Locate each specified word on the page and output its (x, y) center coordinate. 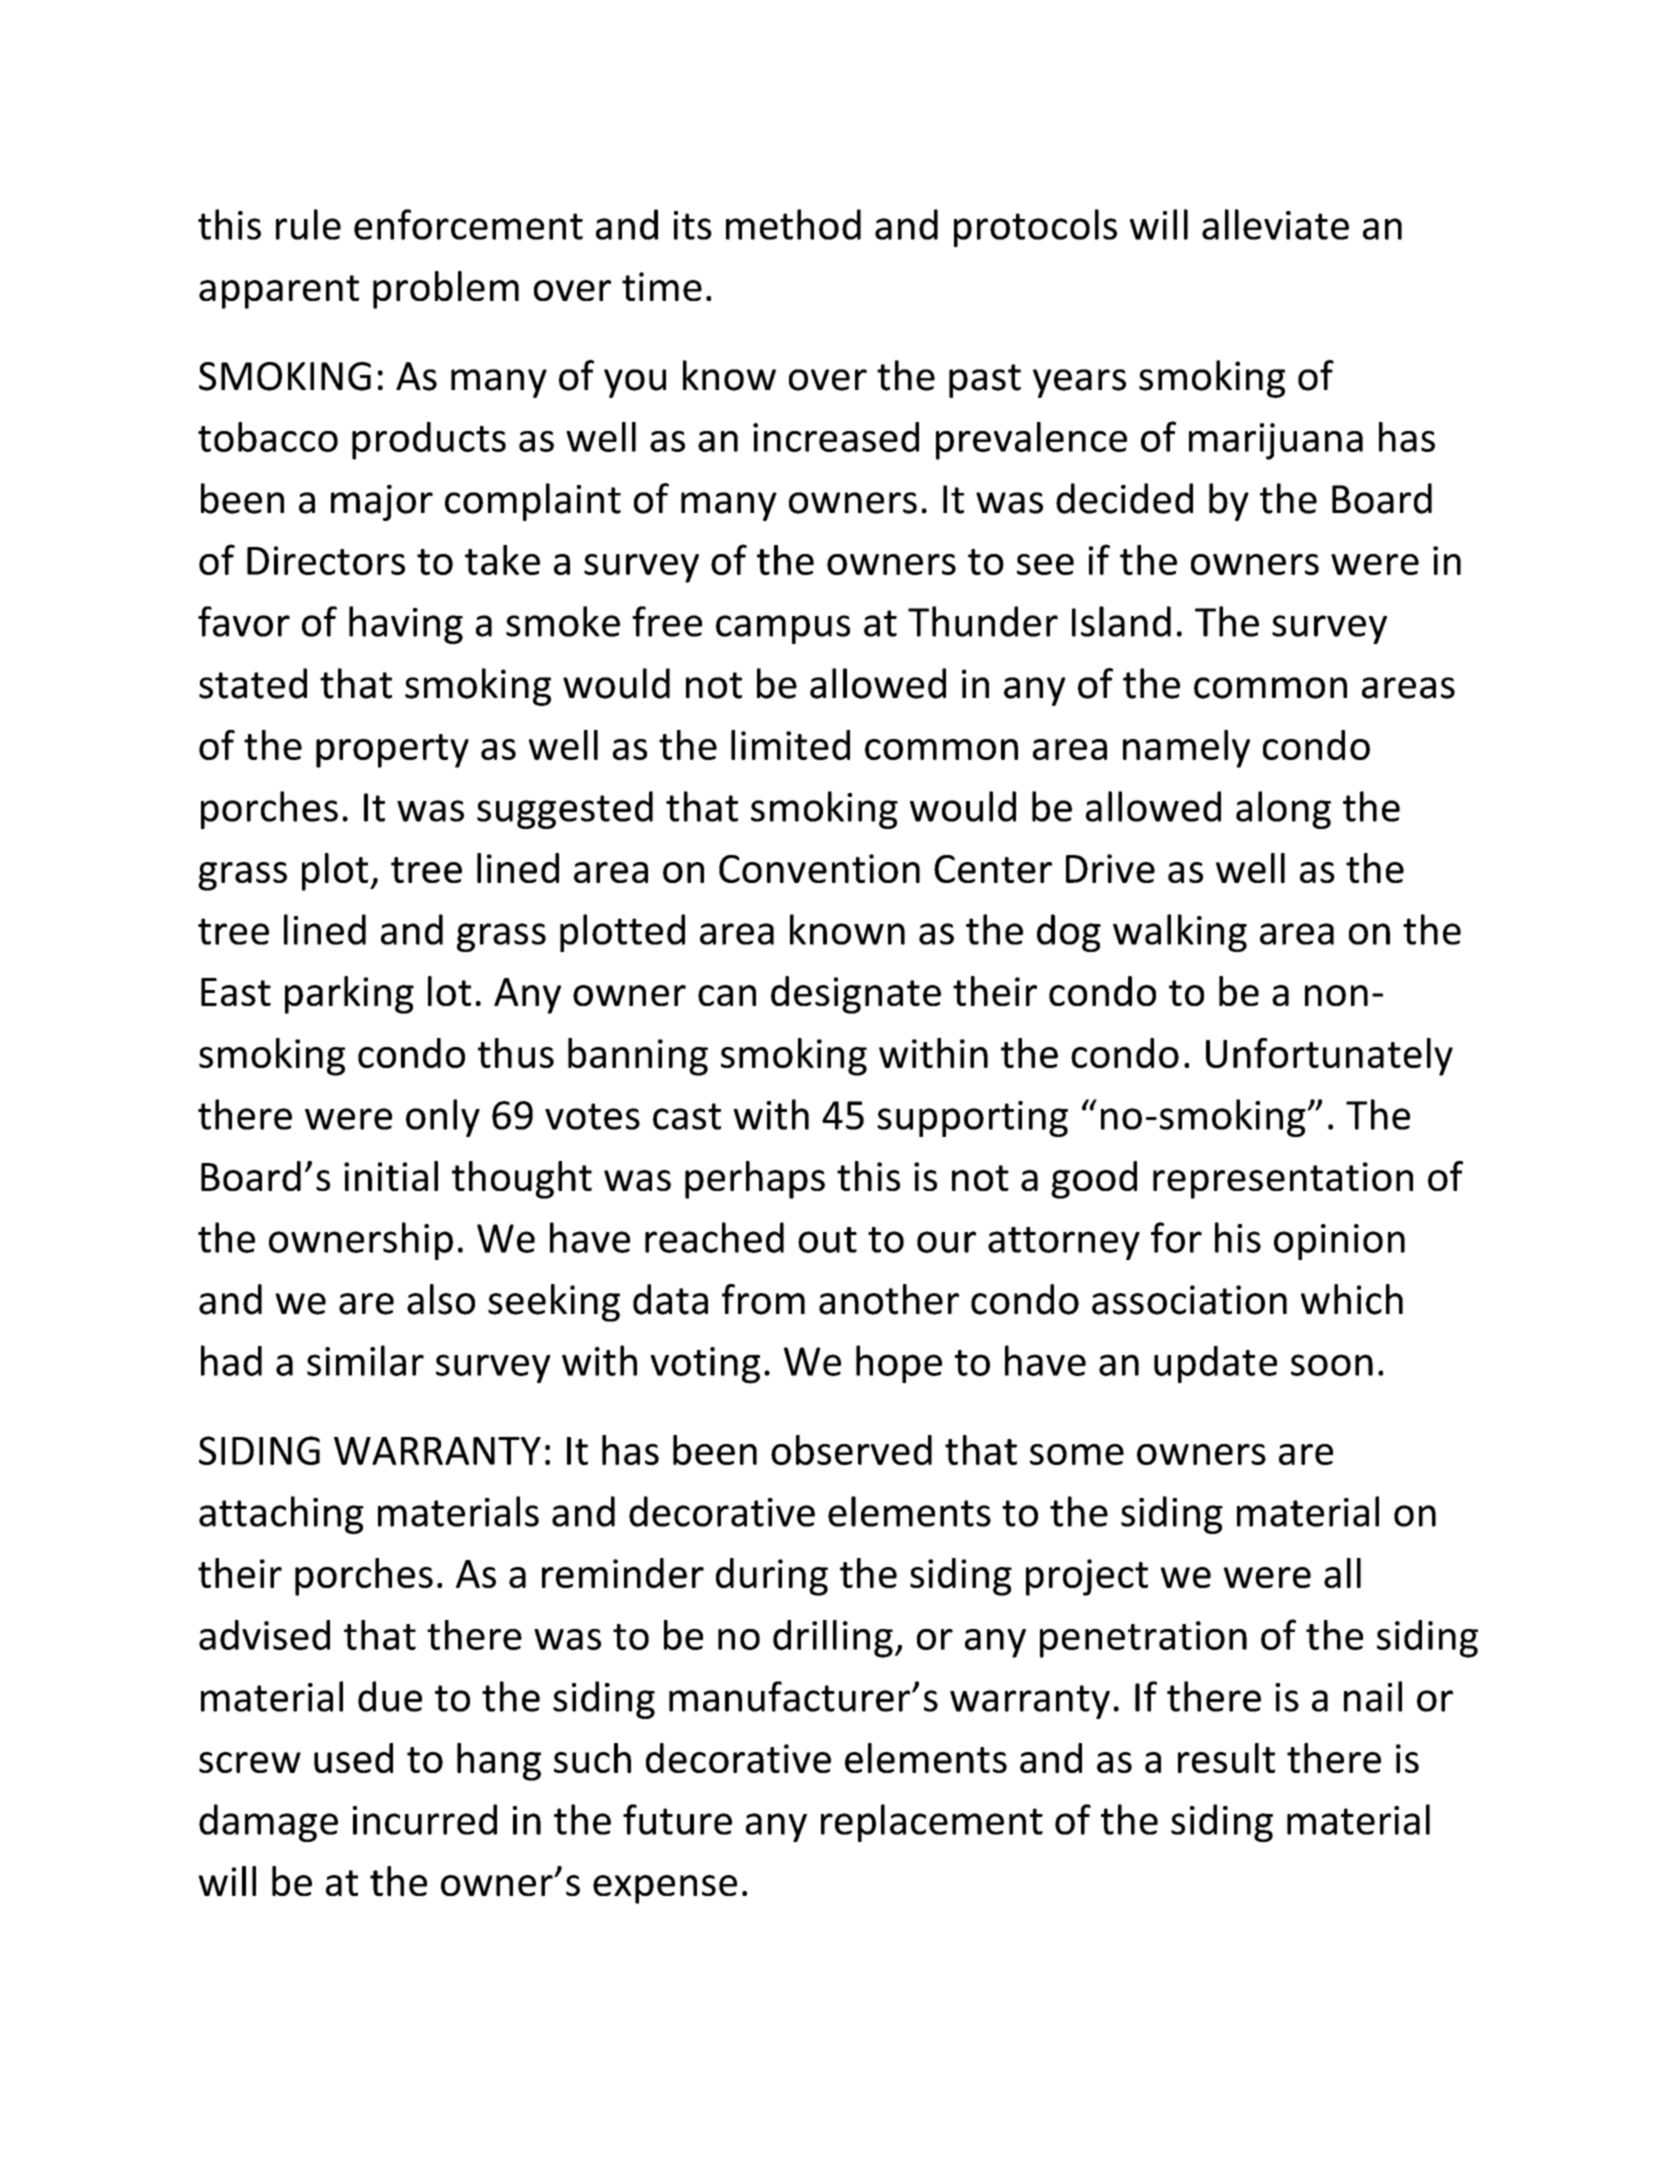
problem (446, 290)
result (1226, 1758)
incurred (425, 1819)
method (793, 224)
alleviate (1275, 224)
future (677, 1819)
